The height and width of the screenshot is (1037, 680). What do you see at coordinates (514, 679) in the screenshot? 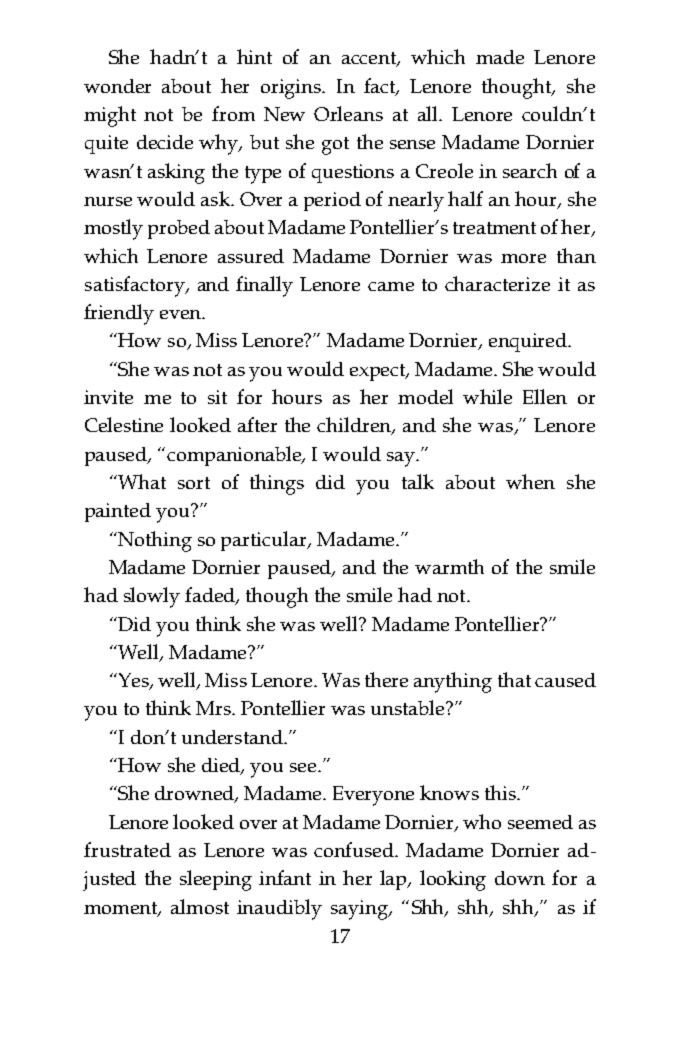
I see `that` at bounding box center [514, 679].
